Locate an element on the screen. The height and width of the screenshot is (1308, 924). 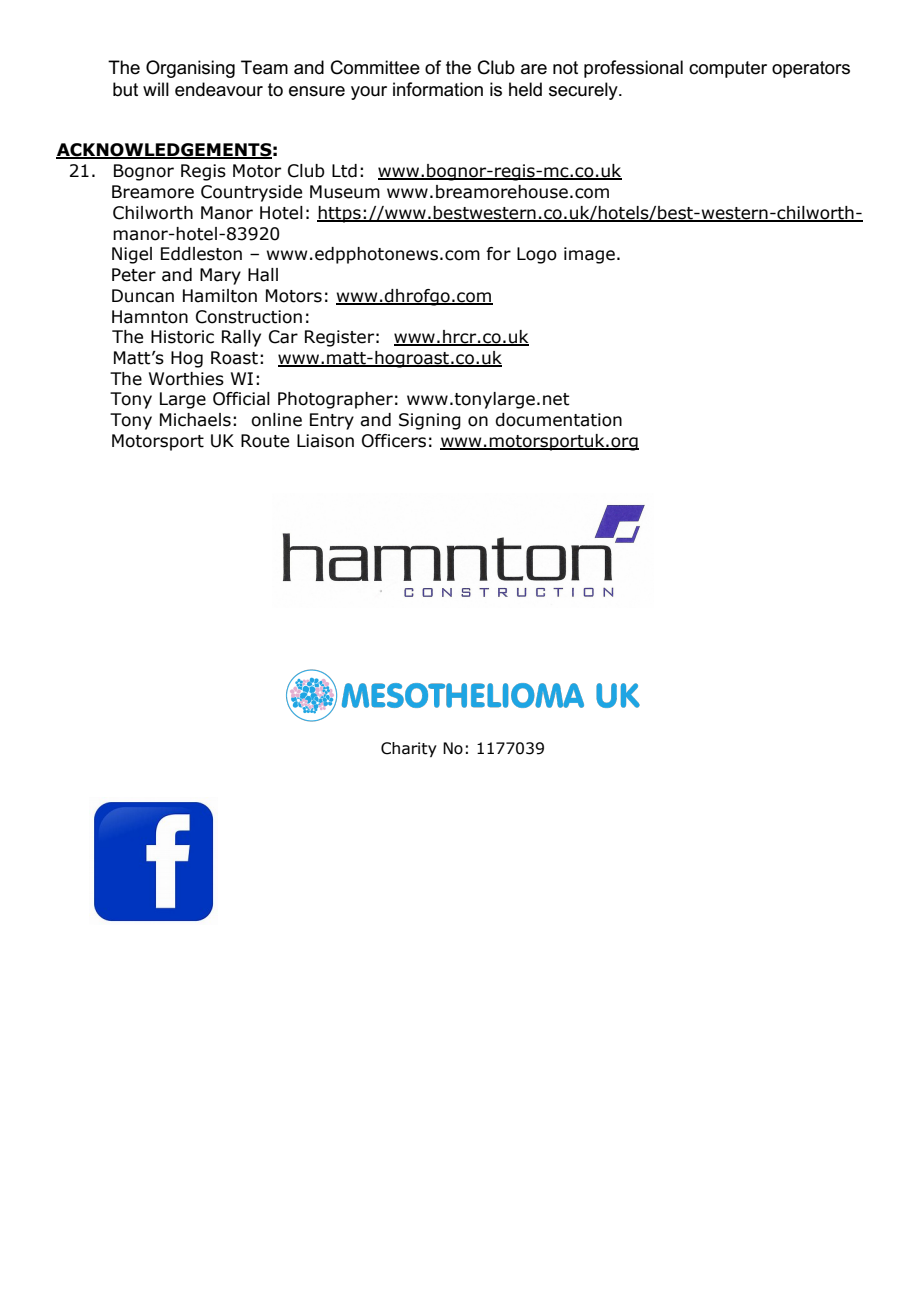
endeavour is located at coordinates (219, 89).
